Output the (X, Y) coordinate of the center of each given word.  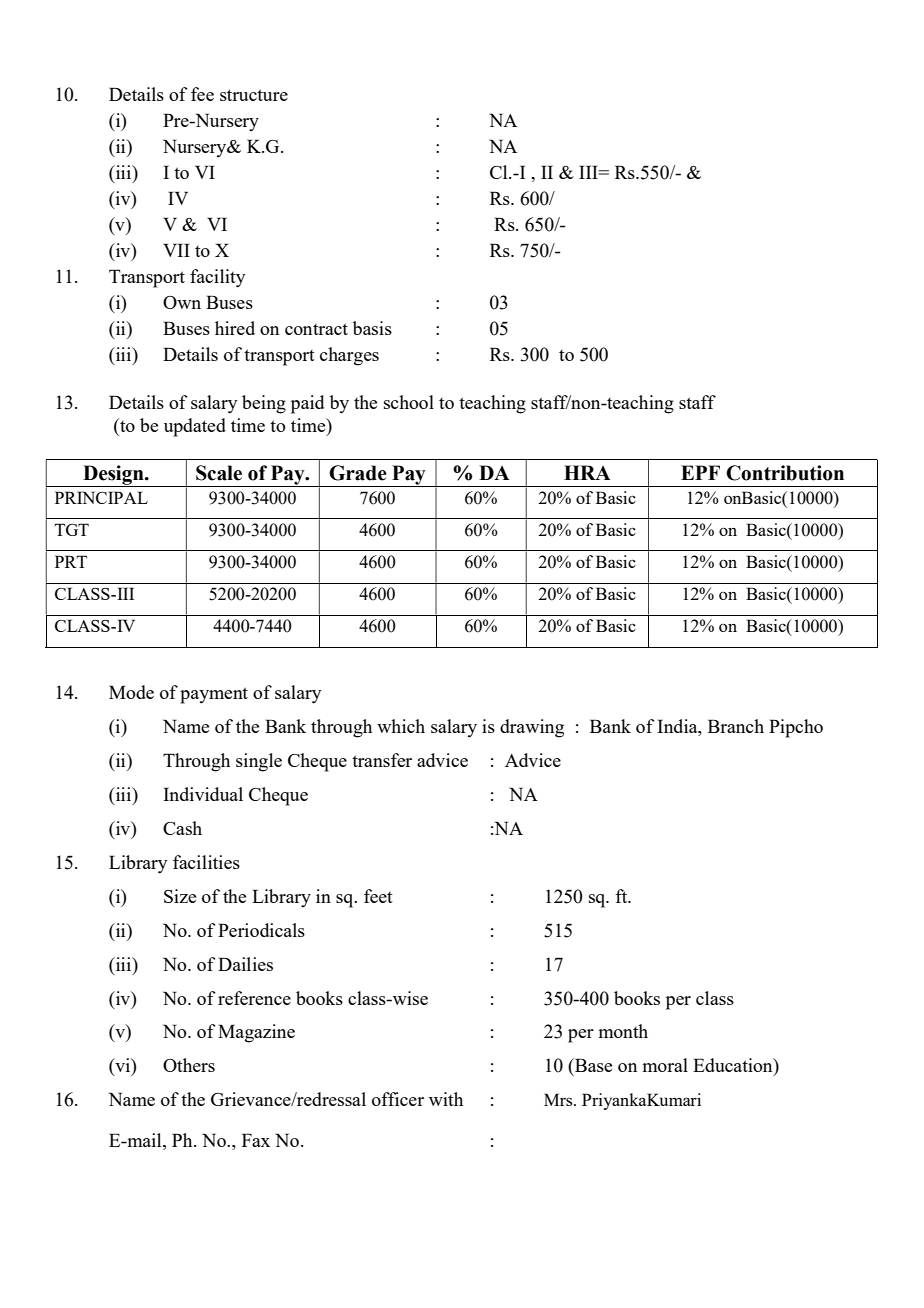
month (623, 1031)
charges (349, 356)
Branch (736, 726)
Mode (131, 692)
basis (372, 328)
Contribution (785, 473)
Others (189, 1065)
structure (254, 95)
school (409, 402)
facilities (206, 862)
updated (195, 427)
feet (378, 896)
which (401, 726)
